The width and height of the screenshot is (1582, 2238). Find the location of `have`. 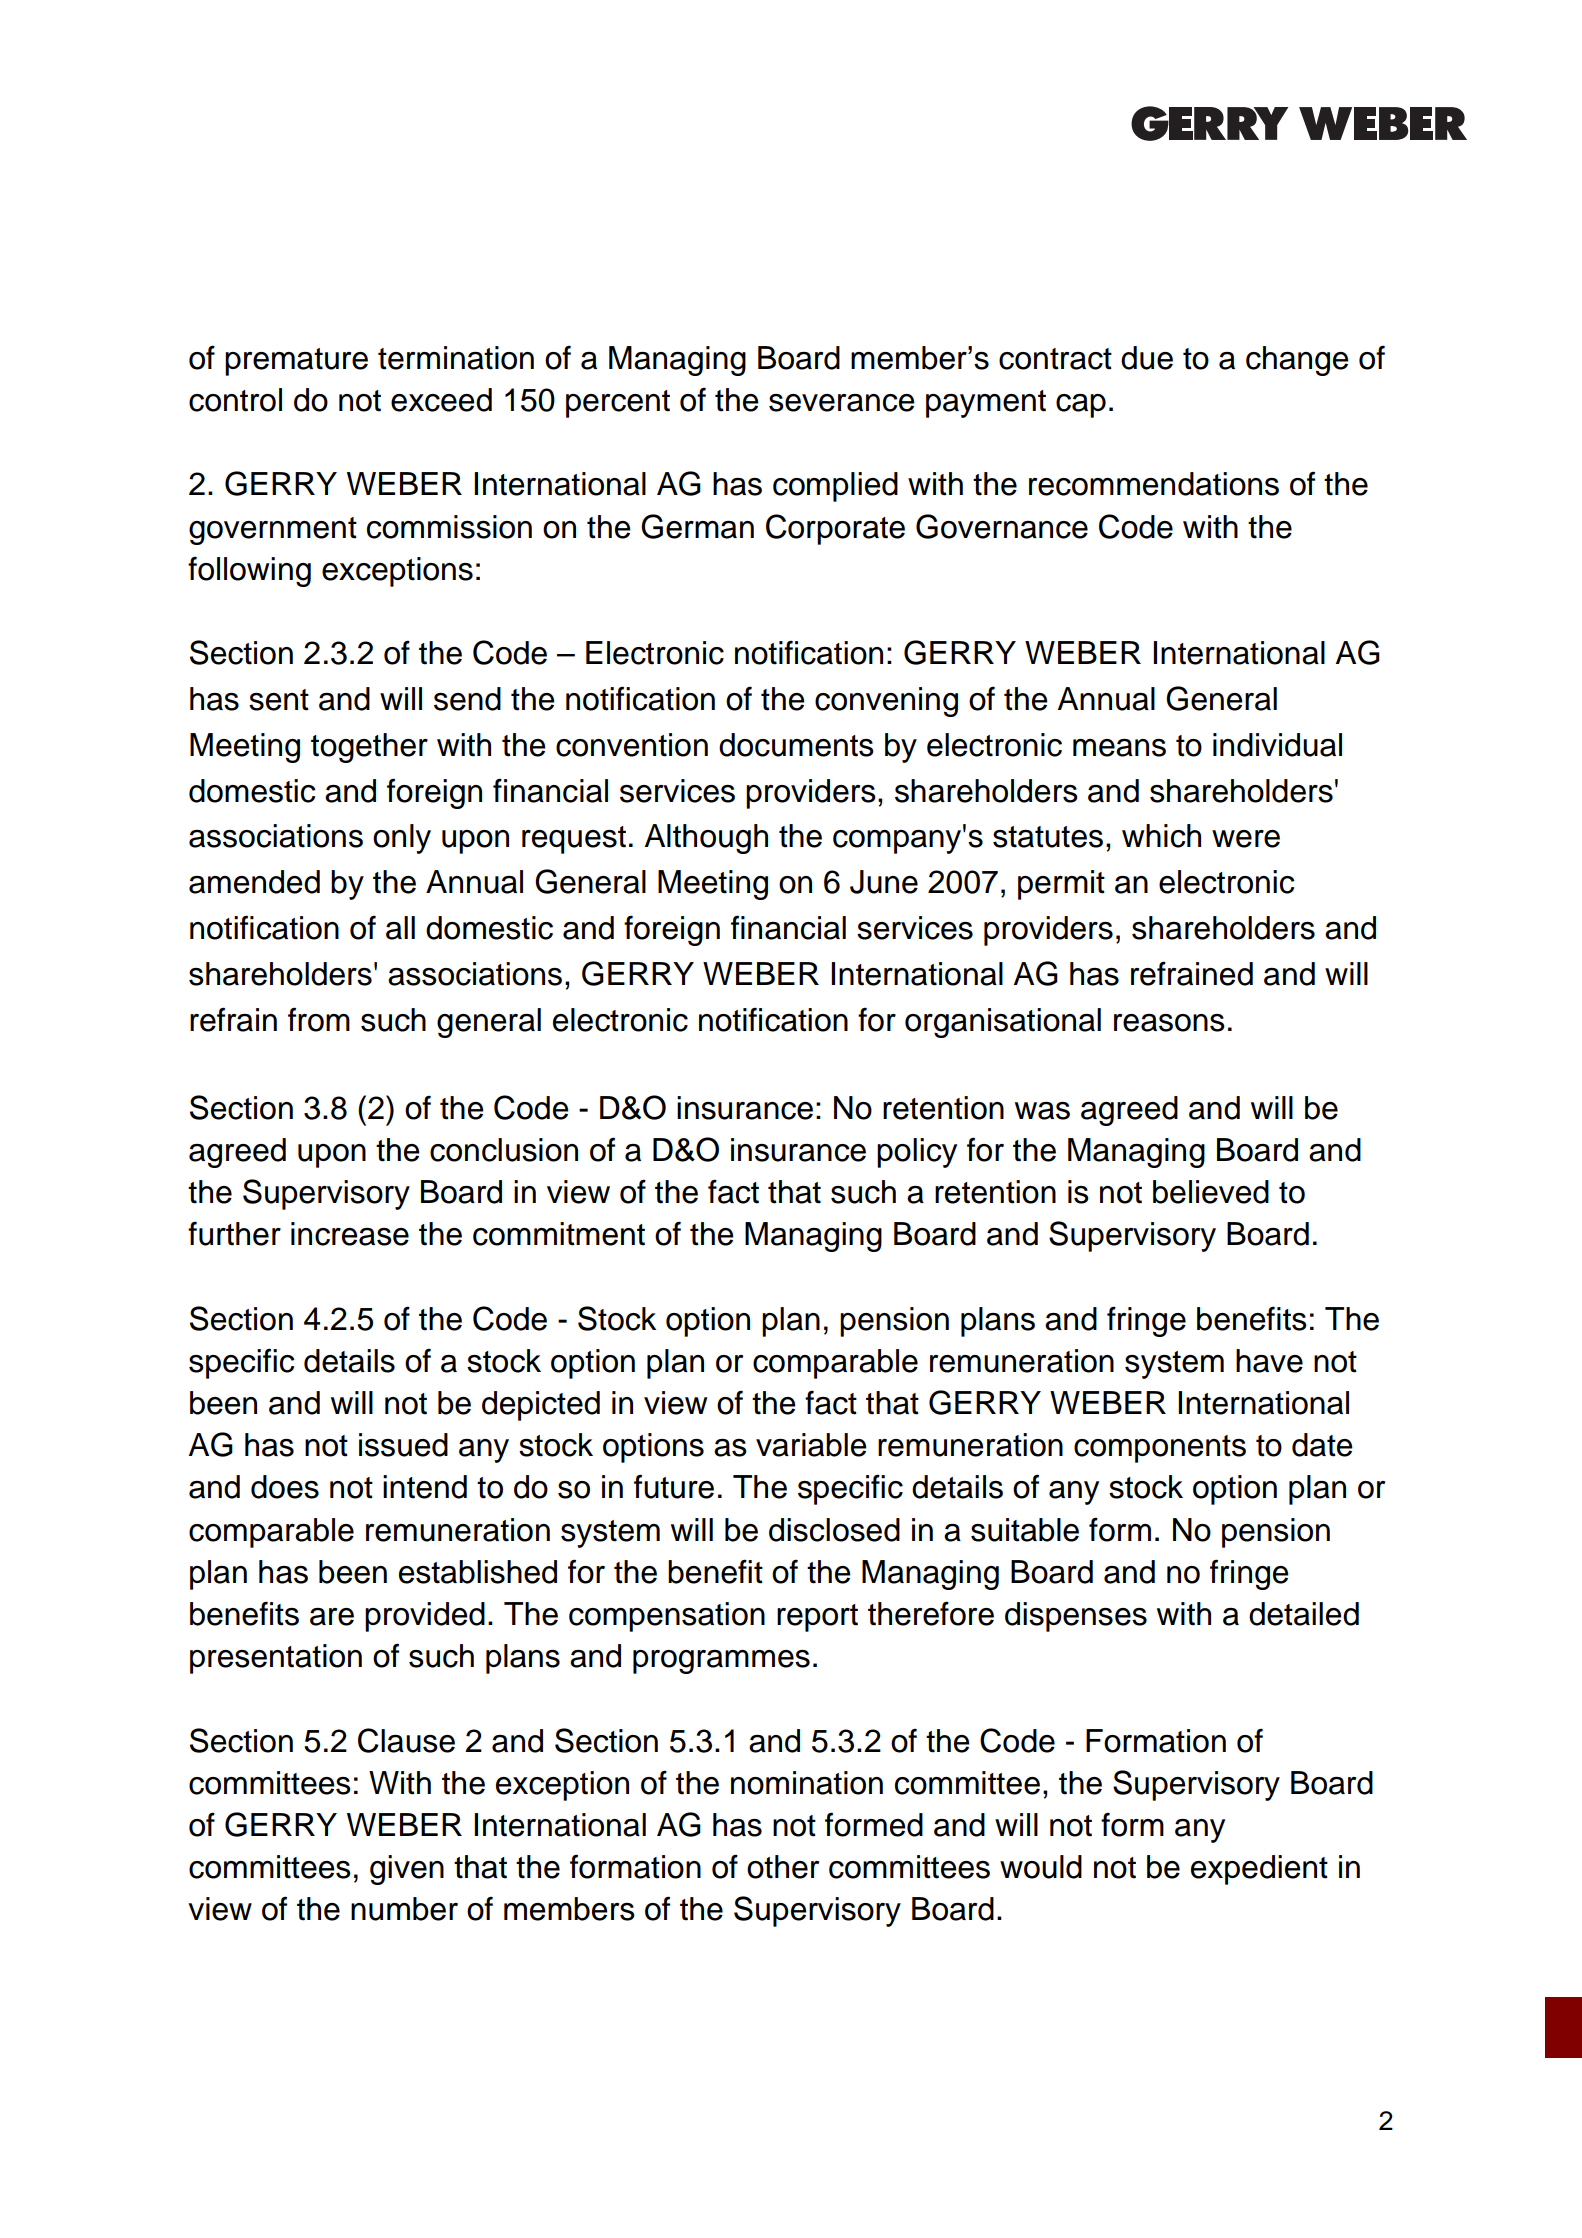

have is located at coordinates (1269, 1361).
